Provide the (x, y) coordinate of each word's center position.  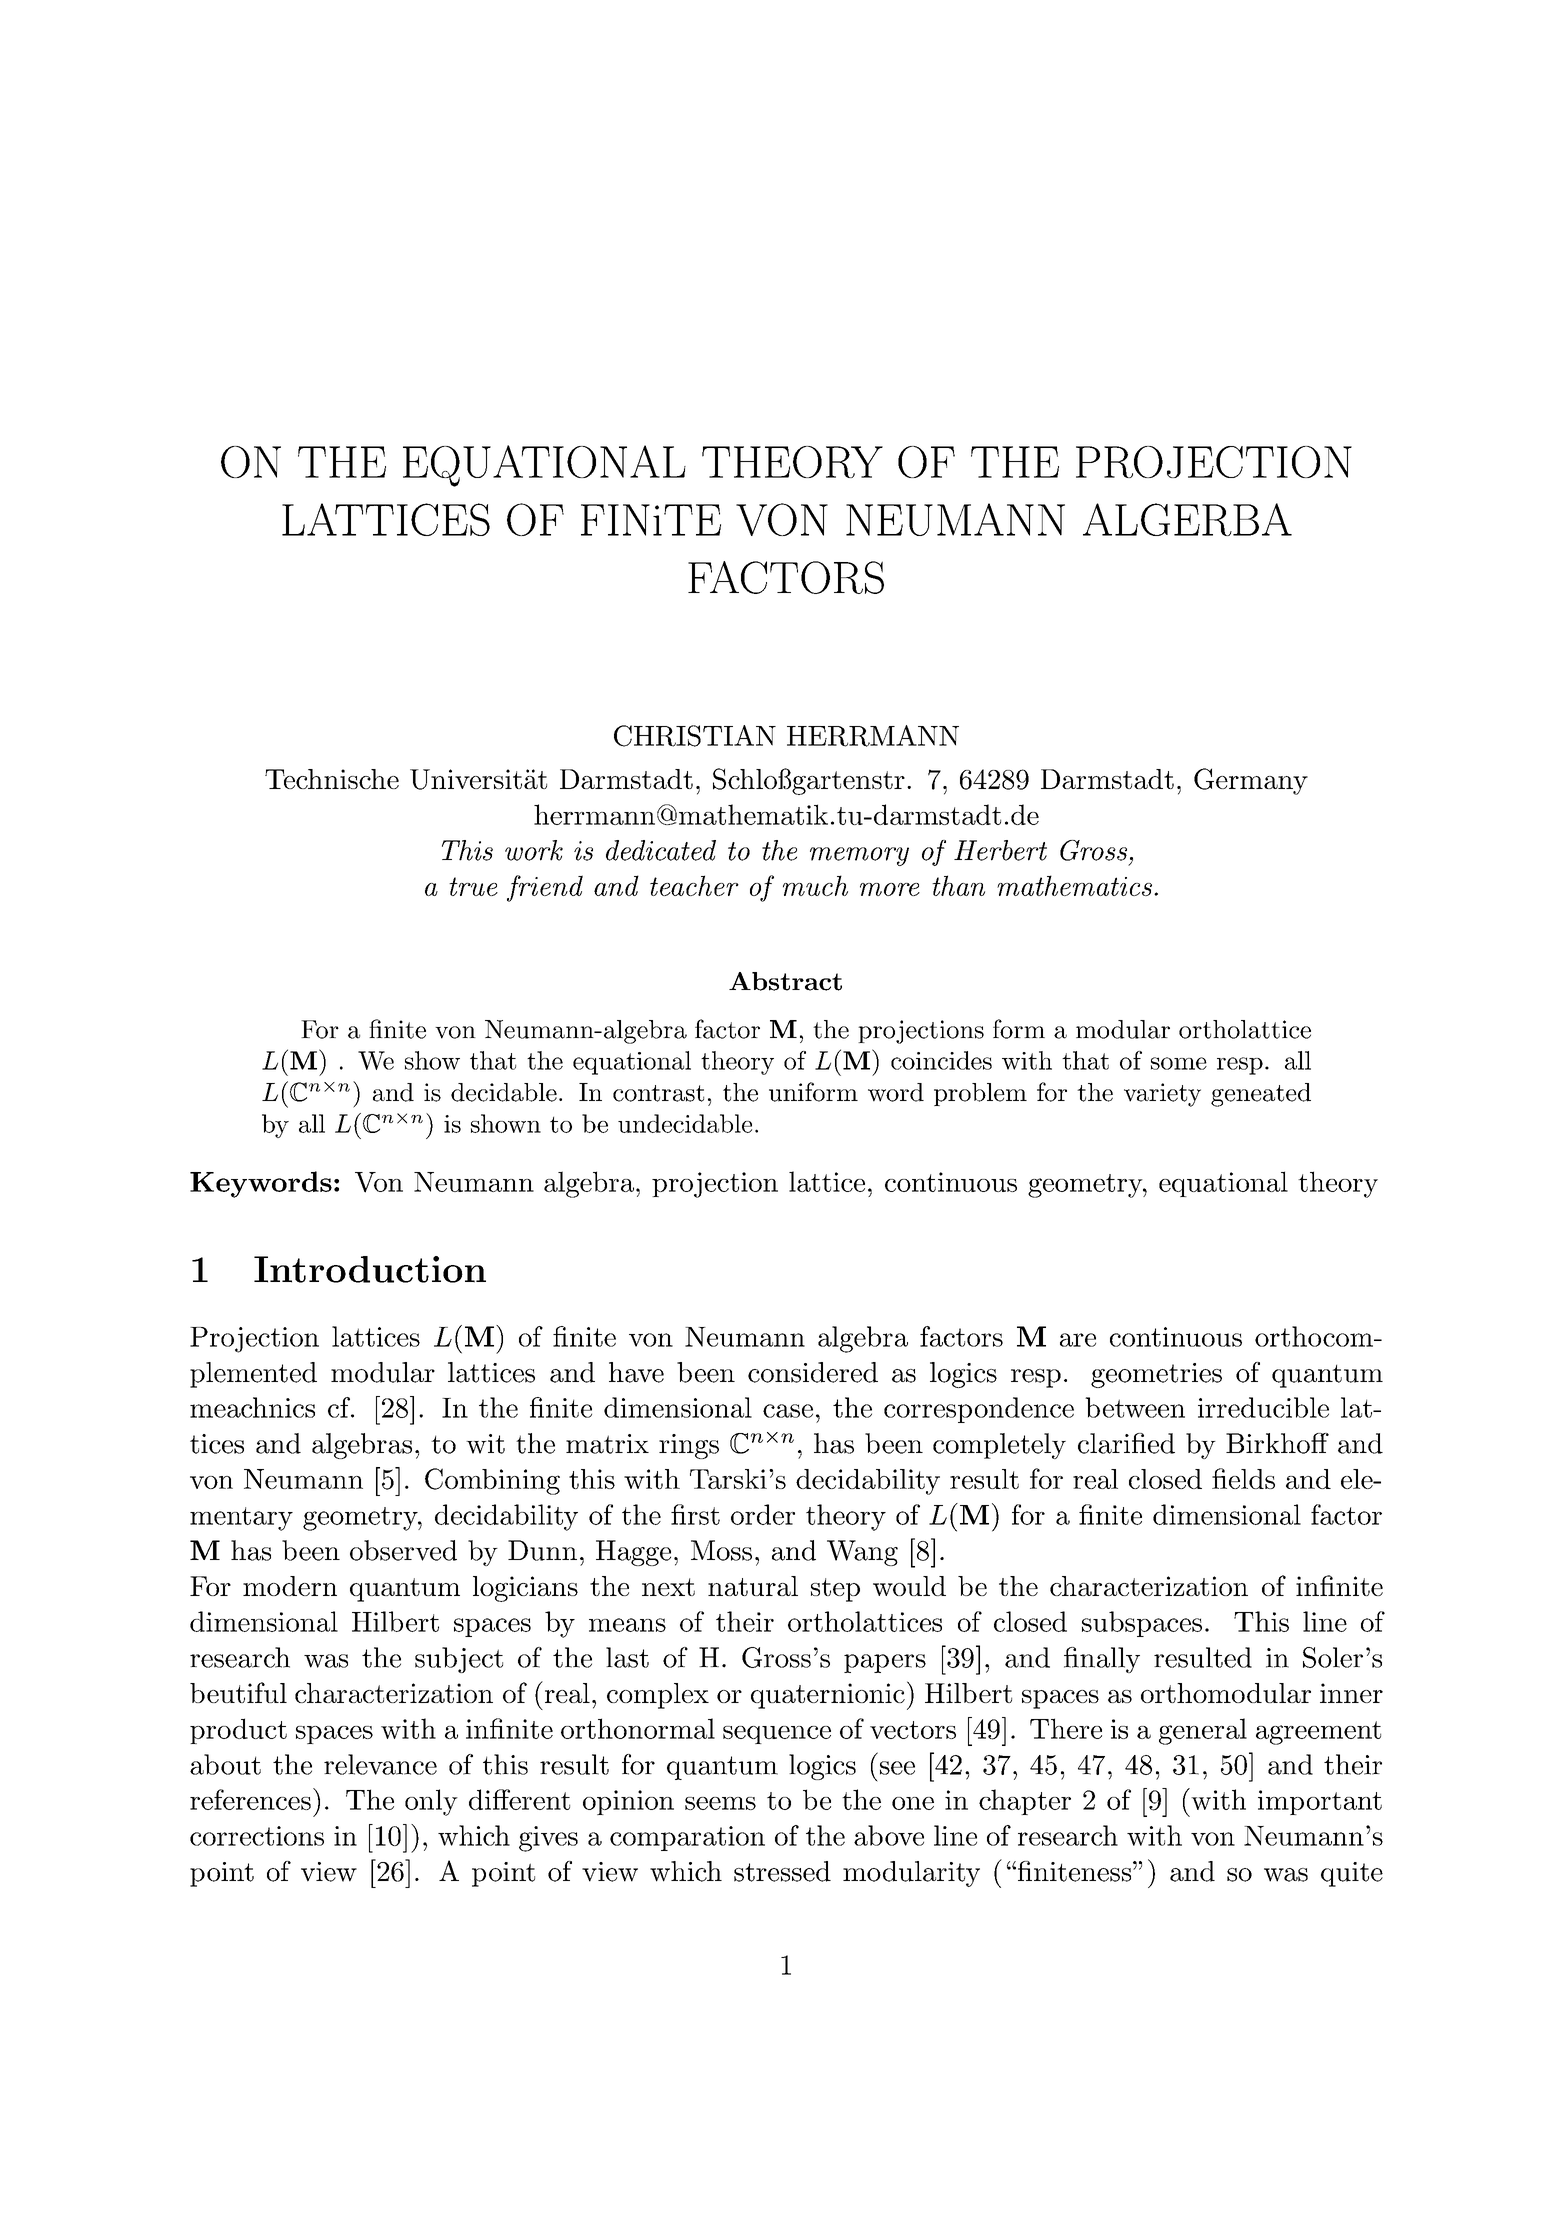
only (431, 1802)
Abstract (785, 981)
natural (753, 1586)
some (1179, 1063)
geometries (1156, 1375)
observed (403, 1550)
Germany (1251, 781)
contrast (658, 1093)
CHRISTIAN (695, 736)
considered (813, 1372)
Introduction (370, 1269)
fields (1243, 1478)
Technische (332, 779)
